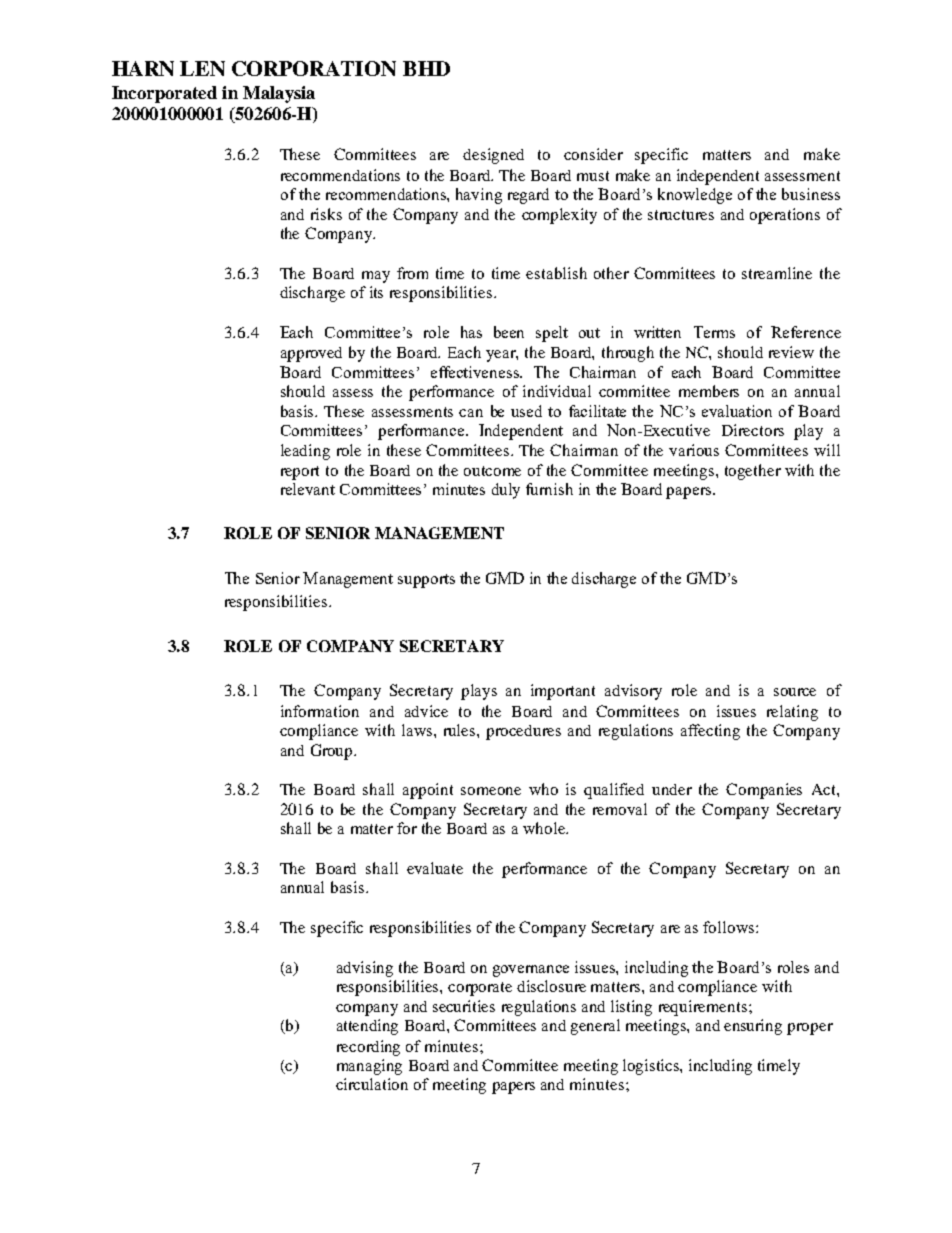 This image has width=952, height=1233. Describe the element at coordinates (368, 1048) in the image. I see `recording` at that location.
